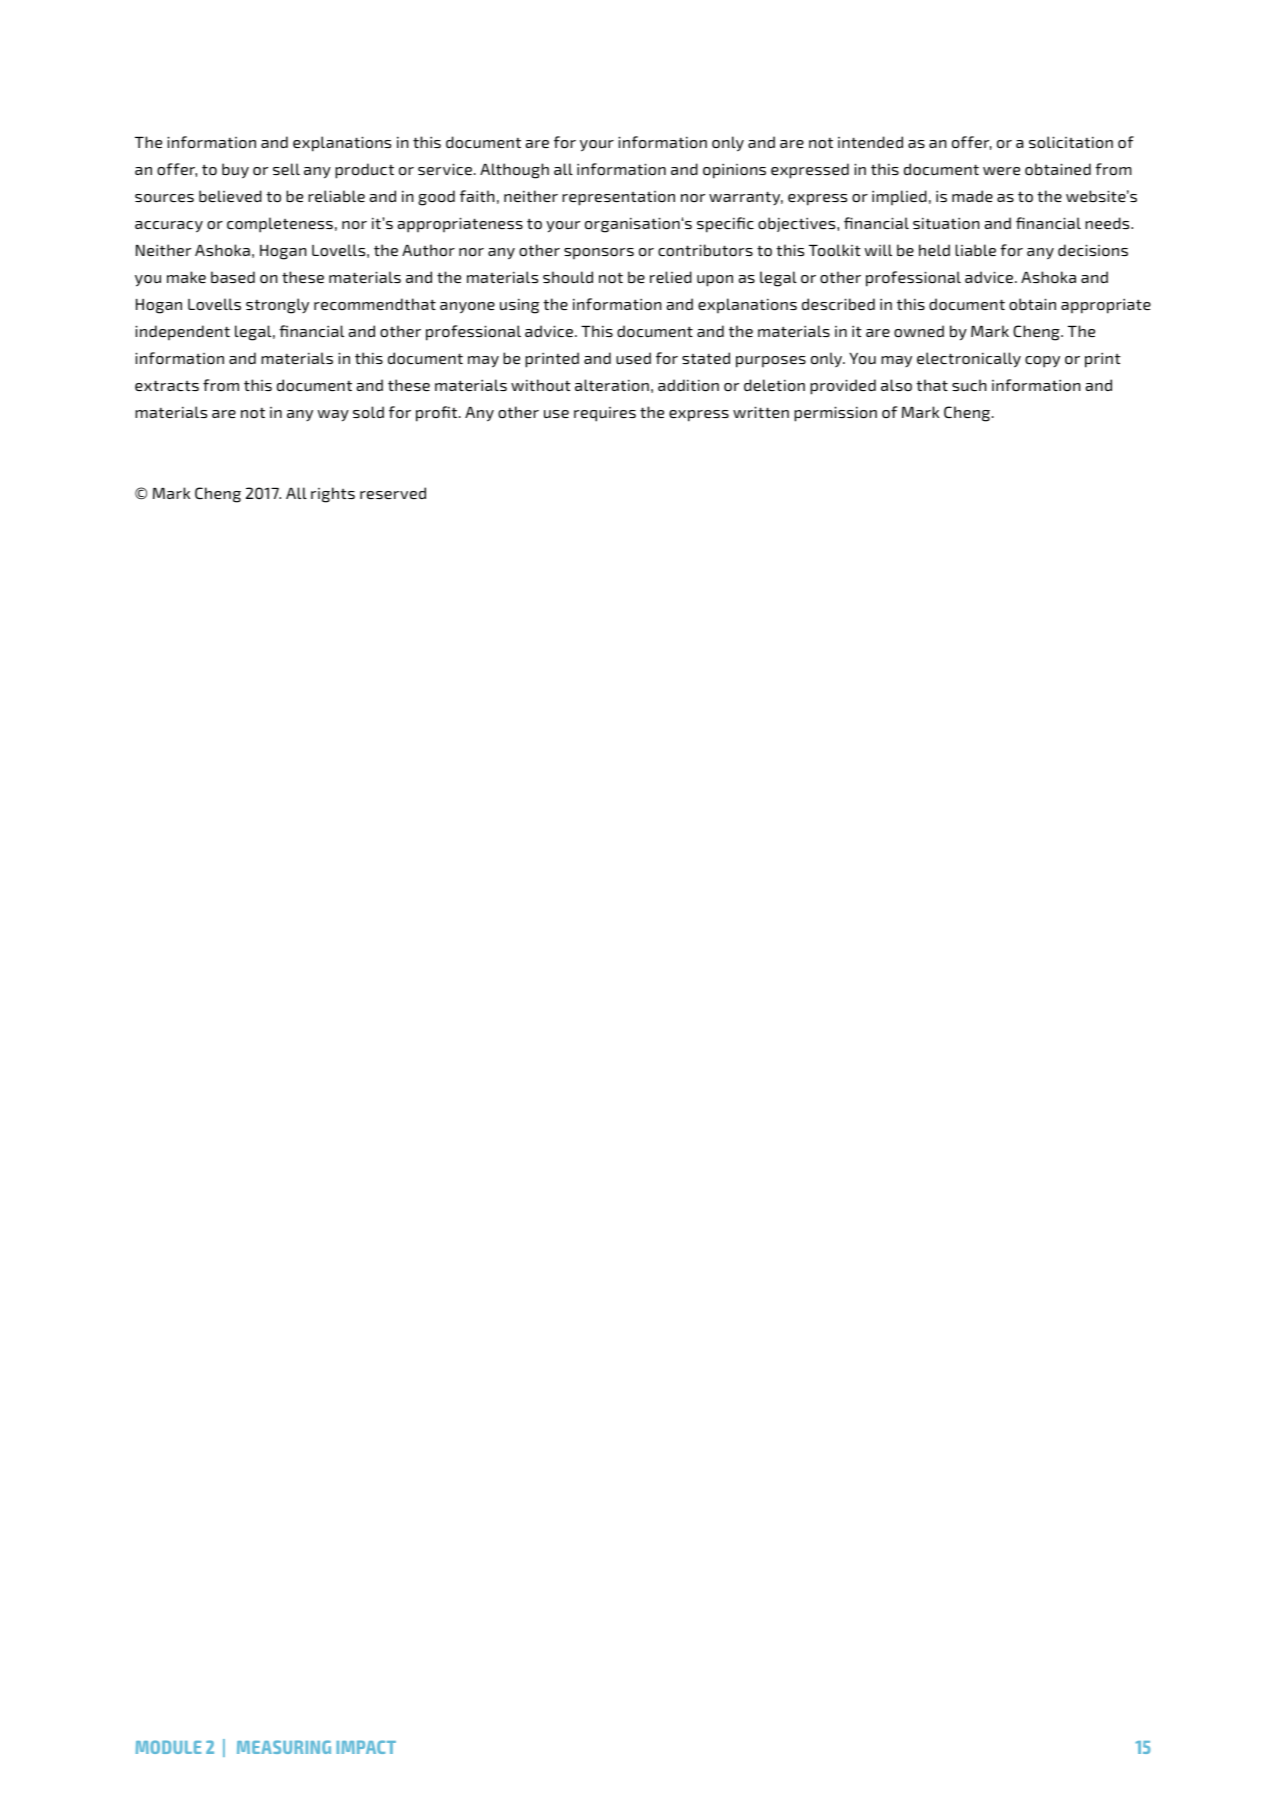 The height and width of the screenshot is (1818, 1286). I want to click on IMPACT, so click(366, 1747).
